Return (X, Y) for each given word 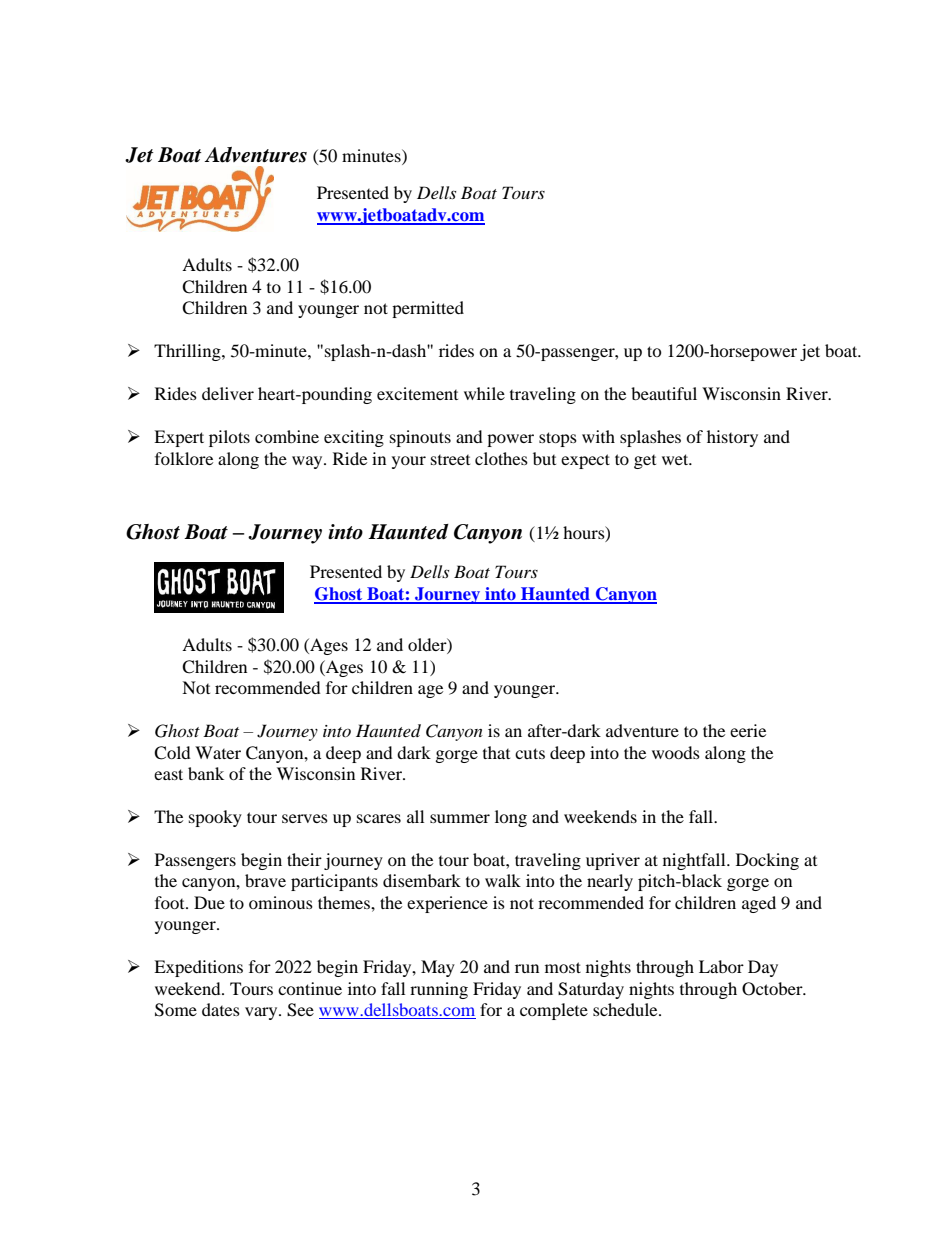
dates (221, 1009)
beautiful (664, 393)
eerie (748, 730)
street (450, 460)
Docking (767, 861)
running (439, 990)
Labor (721, 966)
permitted (428, 309)
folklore (184, 458)
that (496, 752)
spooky (215, 818)
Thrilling (188, 352)
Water (218, 752)
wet (676, 459)
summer (460, 818)
